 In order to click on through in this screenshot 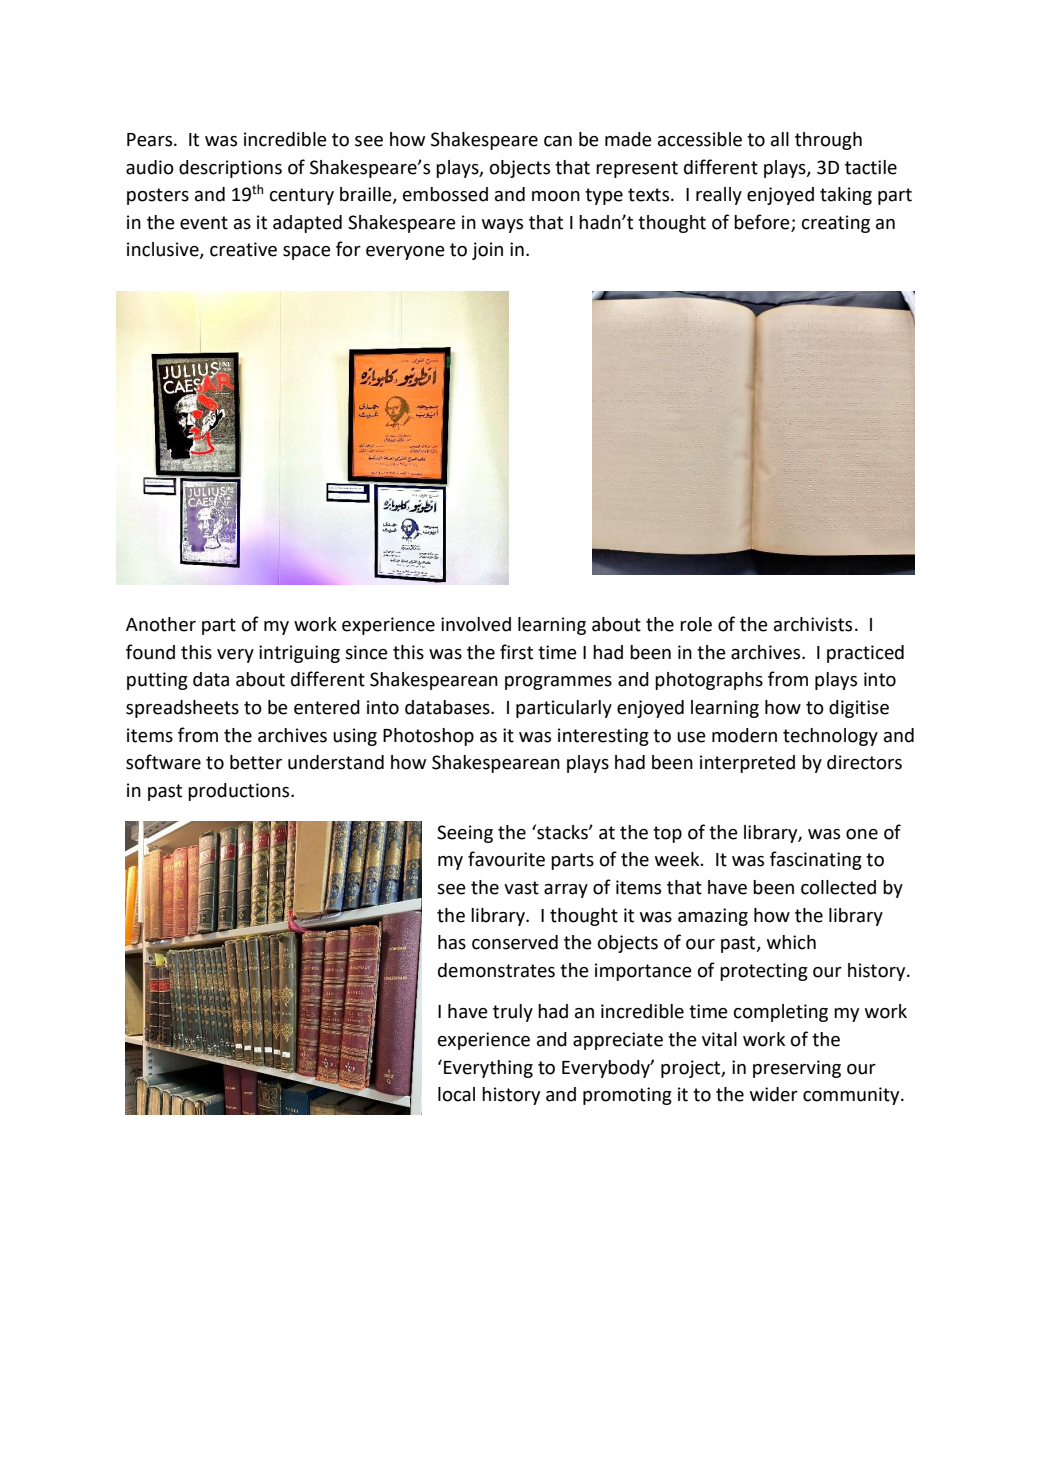, I will do `click(828, 141)`.
